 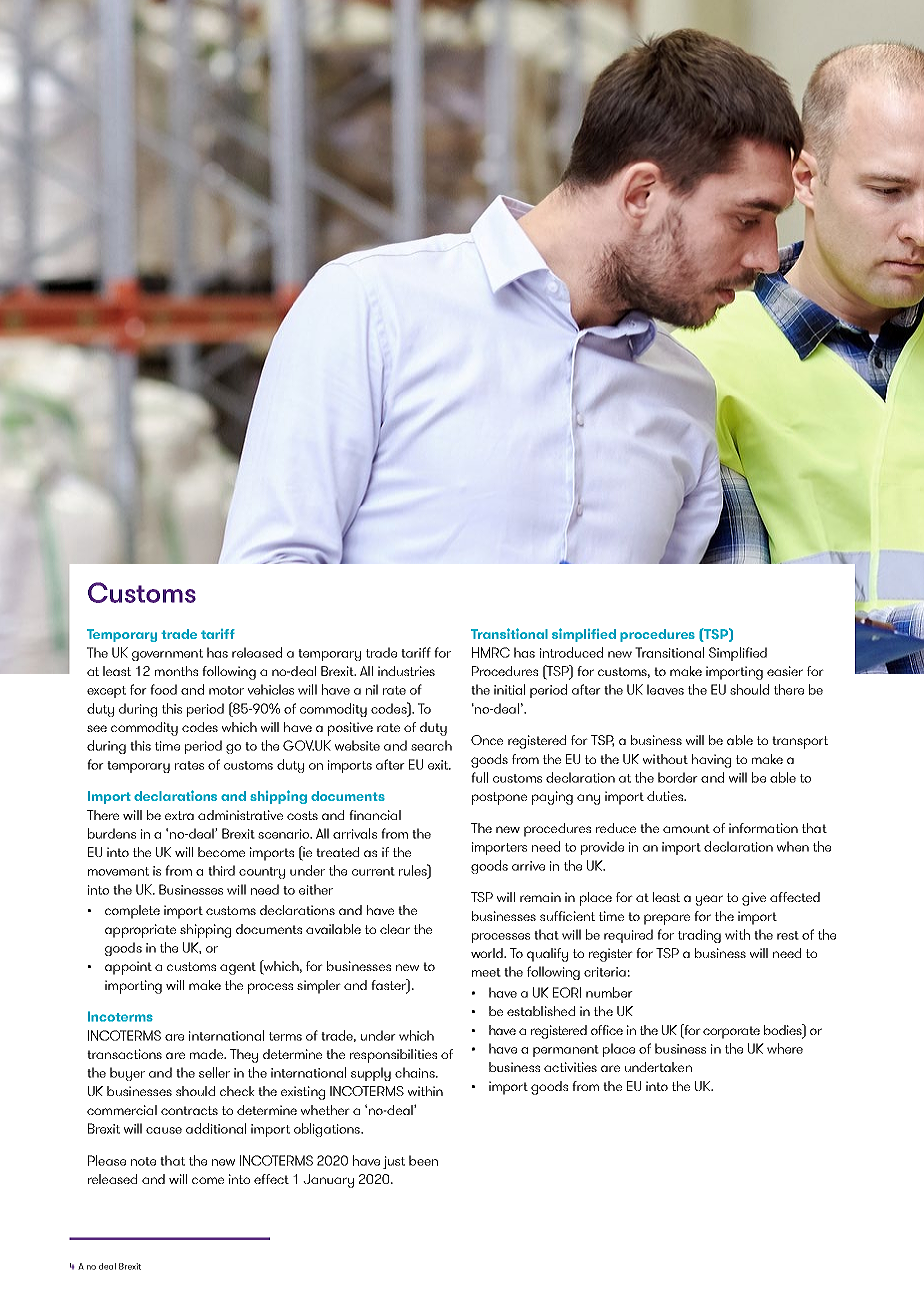 I want to click on activities, so click(x=570, y=1067).
